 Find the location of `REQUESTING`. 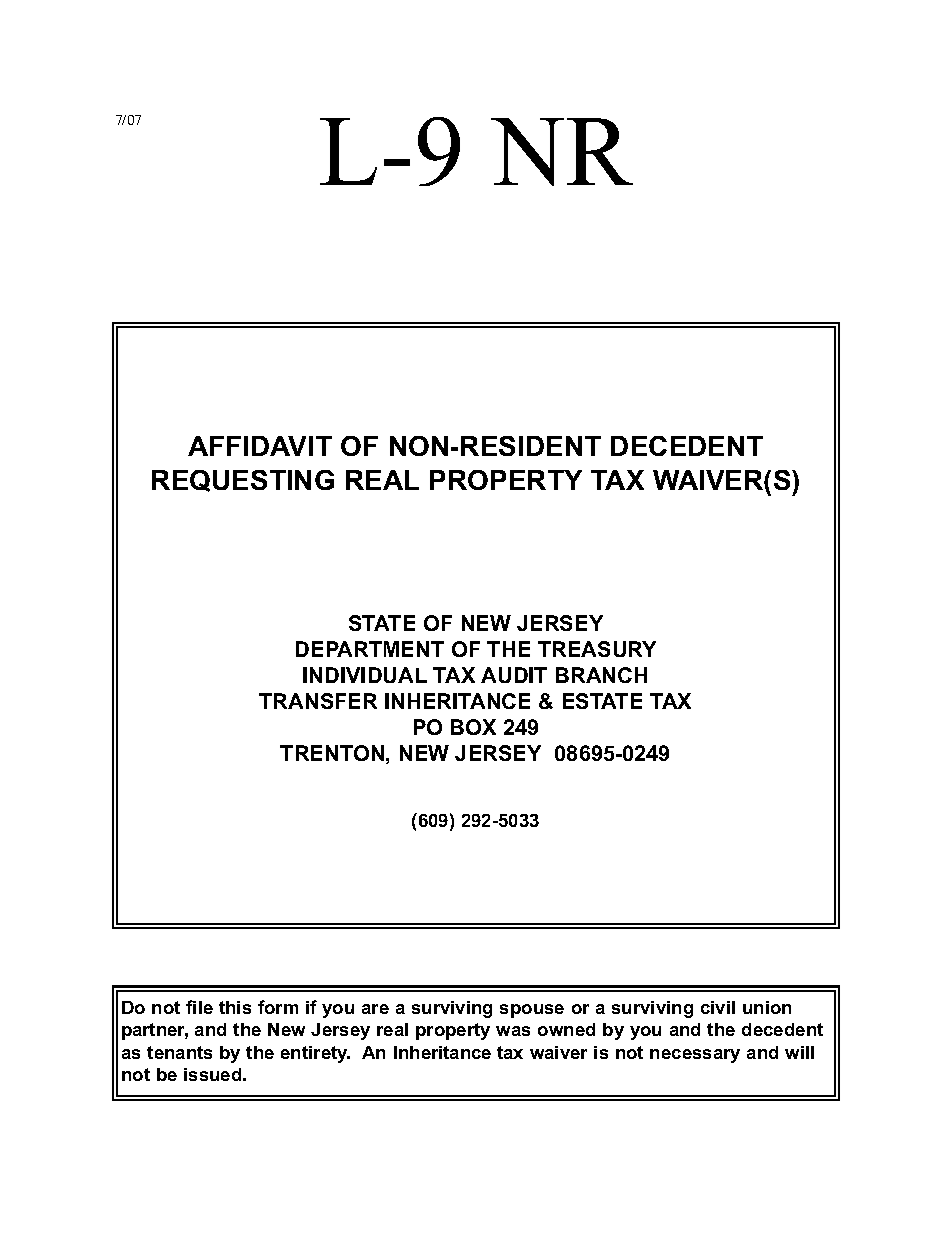

REQUESTING is located at coordinates (243, 481).
